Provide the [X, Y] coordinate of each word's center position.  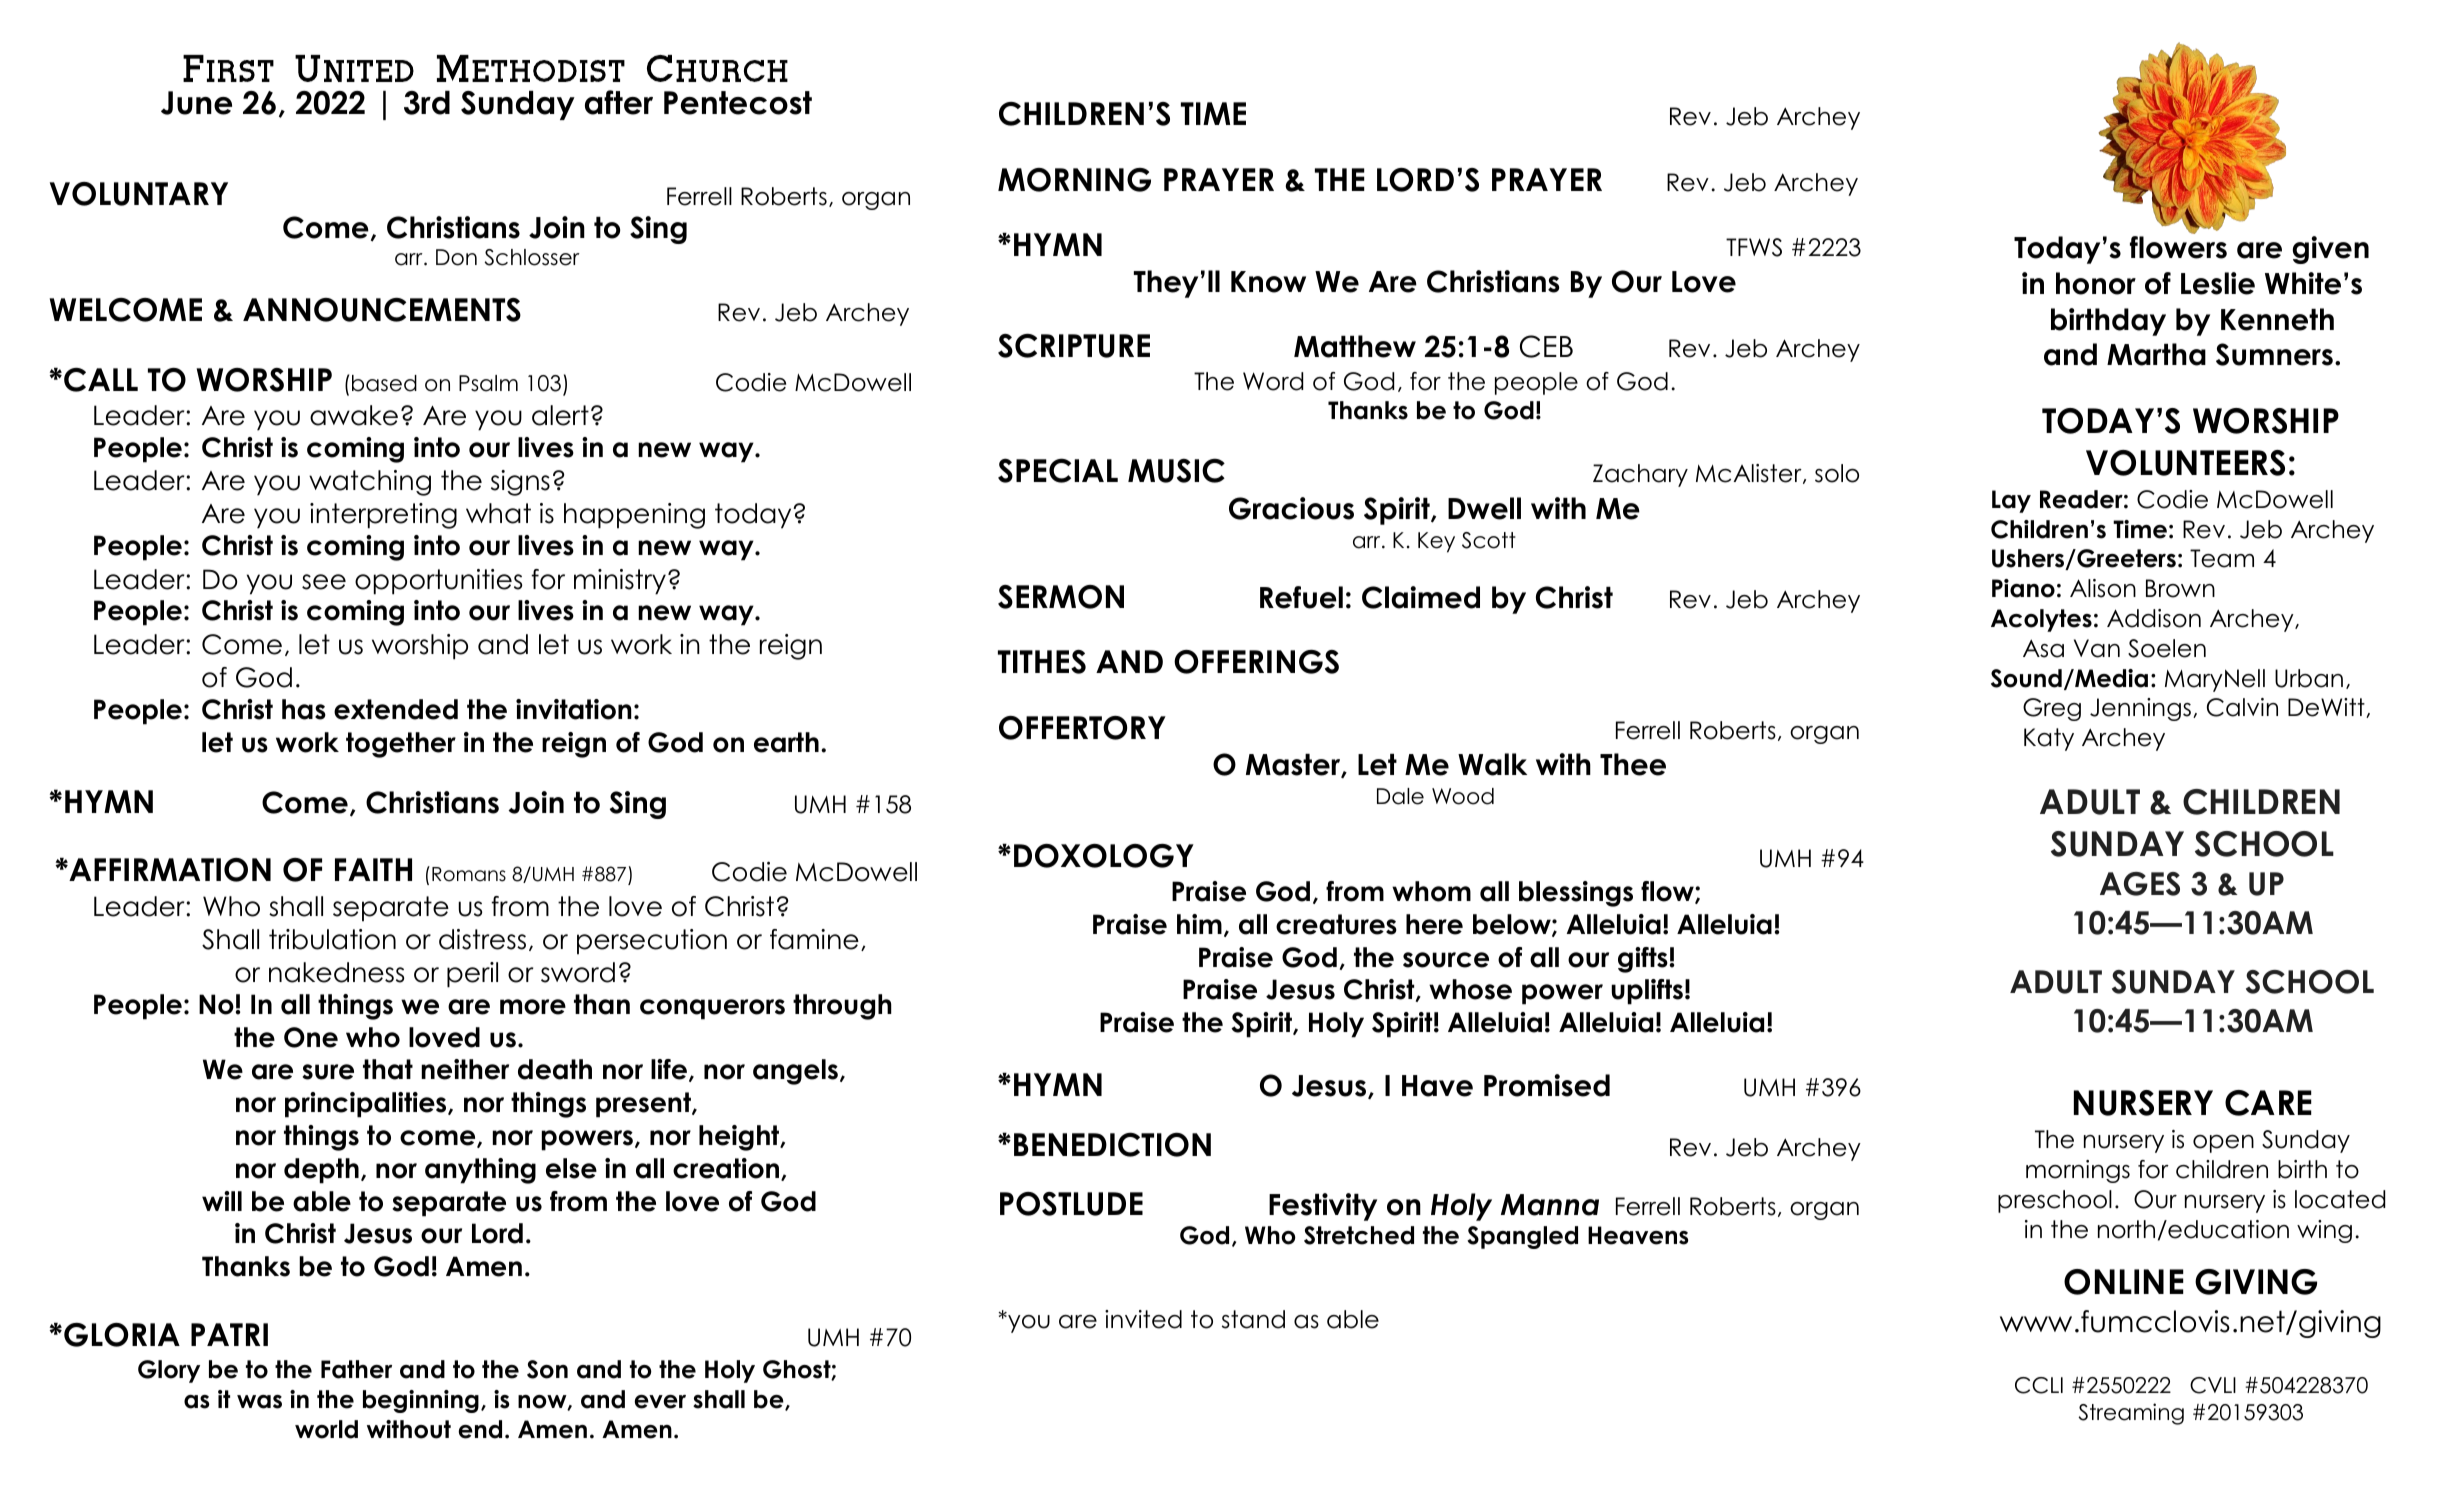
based [384, 383]
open [2223, 1144]
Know [1268, 282]
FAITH [373, 869]
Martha [2156, 354]
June [196, 103]
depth [321, 1171]
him [1199, 924]
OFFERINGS [1256, 662]
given [2331, 250]
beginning [421, 1401]
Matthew [1355, 346]
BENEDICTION [1112, 1144]
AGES [2140, 884]
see [324, 582]
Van [2097, 648]
